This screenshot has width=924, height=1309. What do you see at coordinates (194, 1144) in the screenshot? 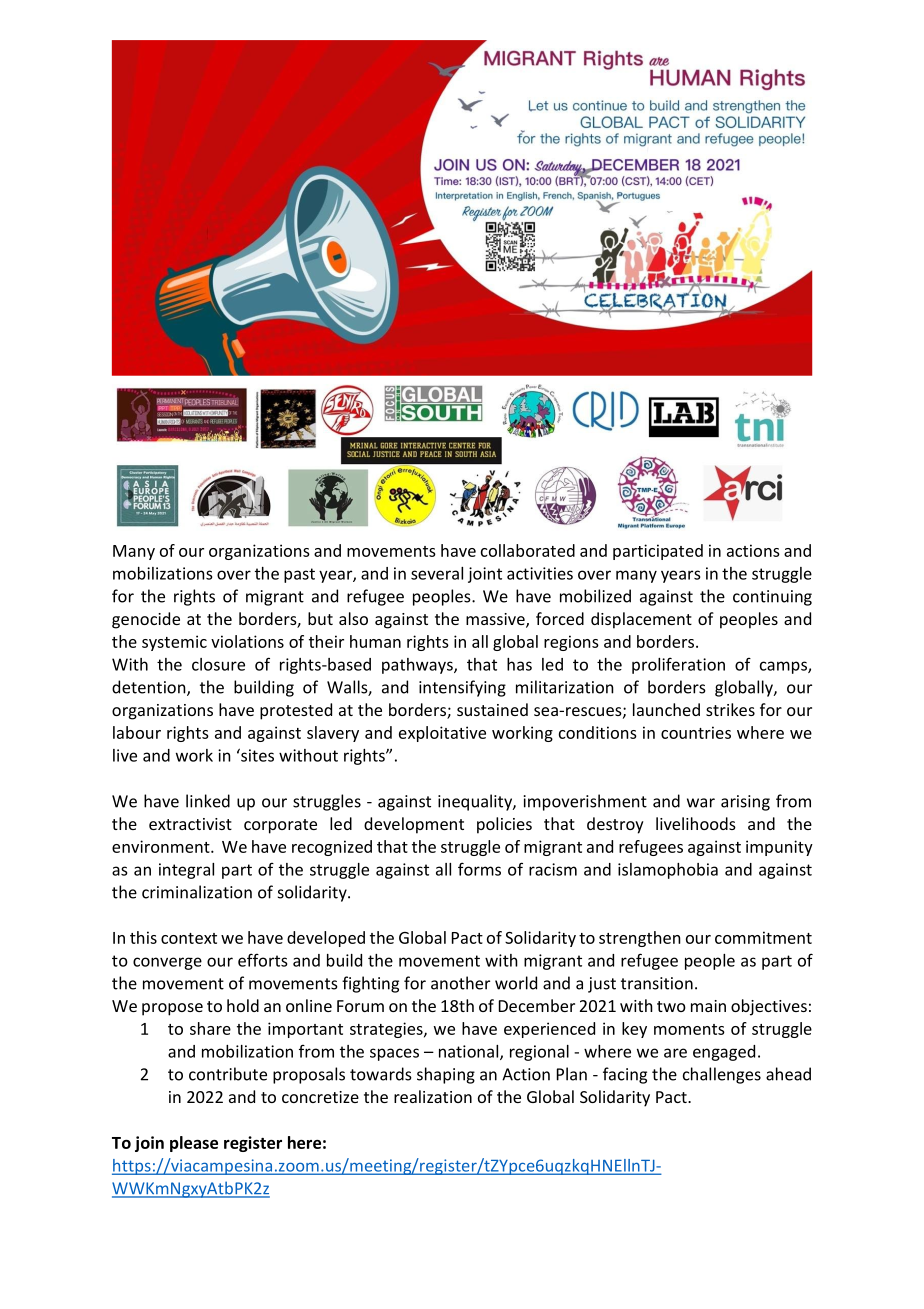
I see `please` at bounding box center [194, 1144].
